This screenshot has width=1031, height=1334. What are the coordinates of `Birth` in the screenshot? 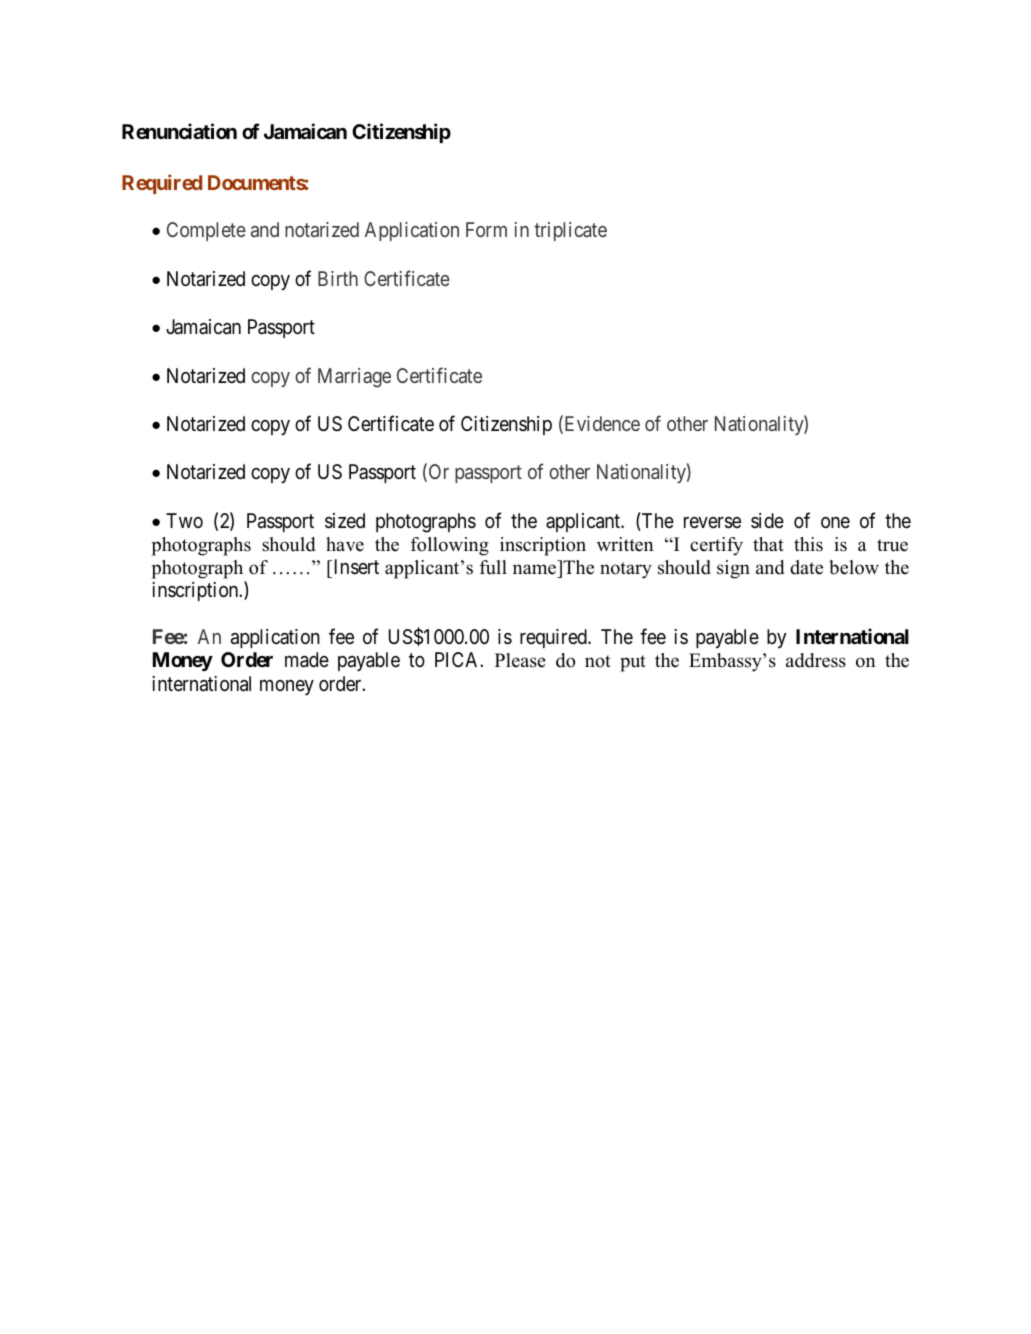 It's located at (338, 278).
